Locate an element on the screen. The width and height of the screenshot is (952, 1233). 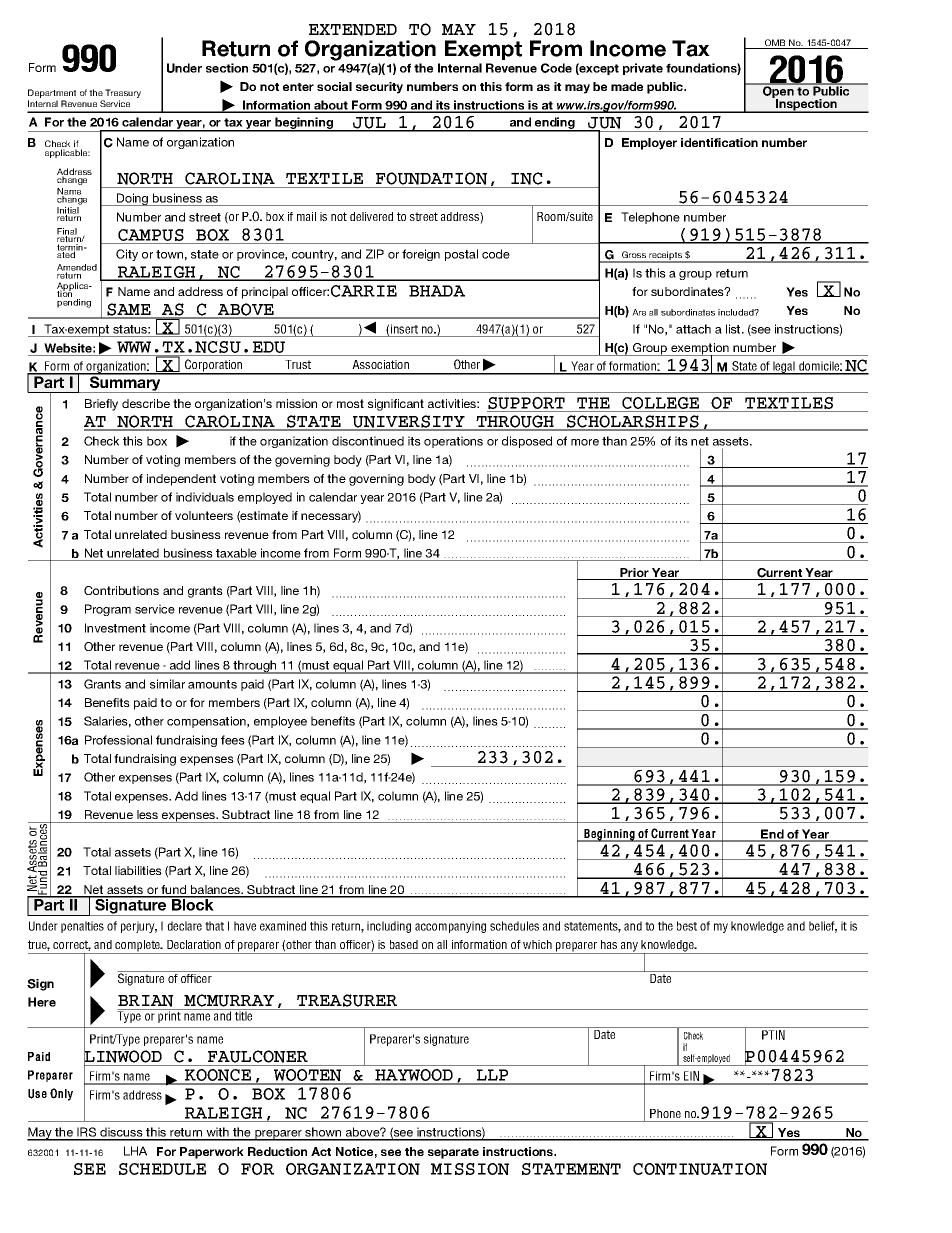
private is located at coordinates (643, 69).
